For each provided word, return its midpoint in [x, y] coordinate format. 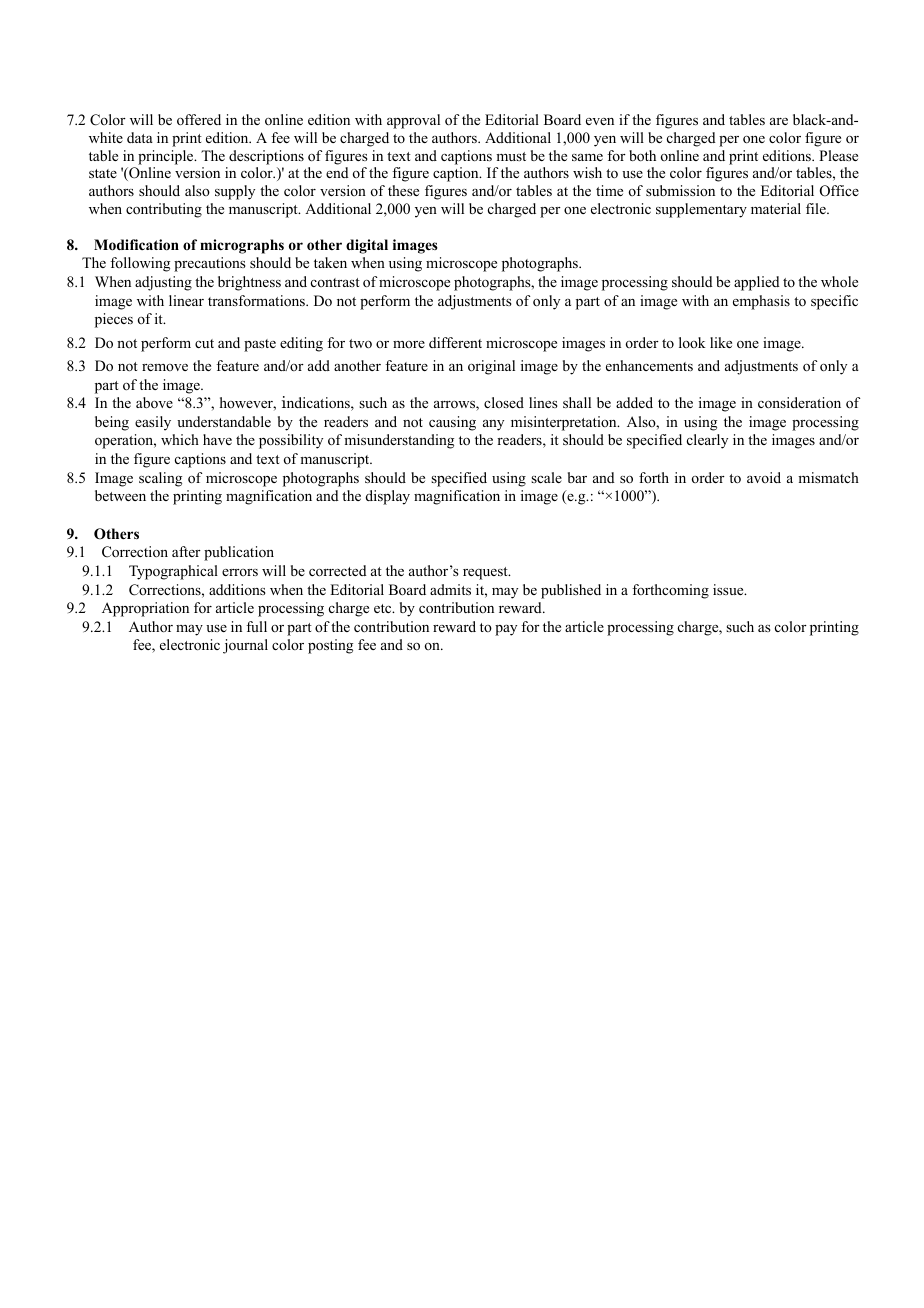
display [388, 497]
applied [757, 283]
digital [367, 246]
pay [506, 630]
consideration [799, 402]
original [491, 367]
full [256, 626]
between [120, 495]
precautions [210, 264]
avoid [764, 477]
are [779, 121]
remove [165, 367]
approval [413, 121]
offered [199, 119]
